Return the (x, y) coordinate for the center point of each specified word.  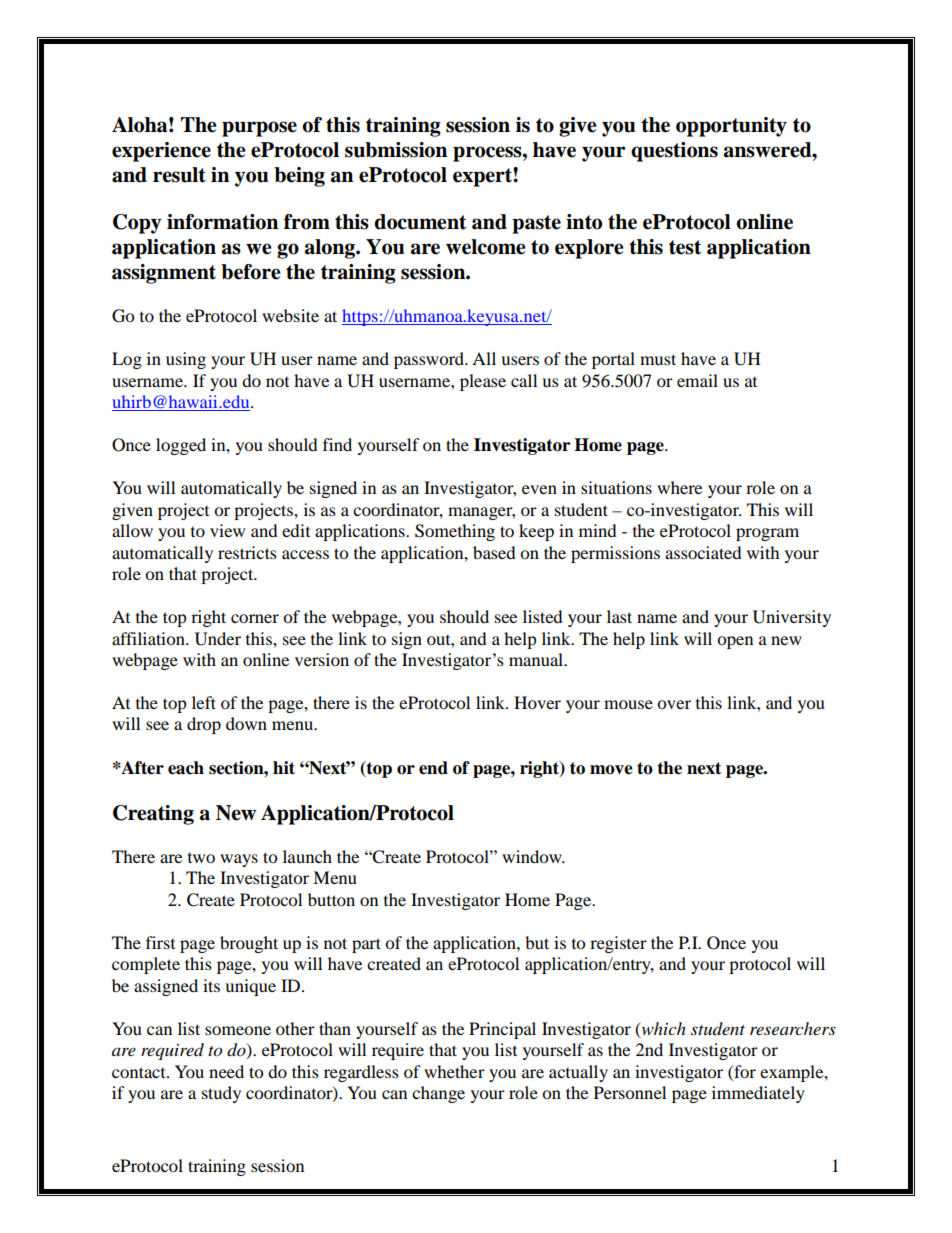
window (533, 856)
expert (483, 177)
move (611, 770)
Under (218, 639)
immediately (758, 1094)
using (186, 360)
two (201, 858)
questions (674, 152)
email (697, 380)
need (226, 1071)
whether (454, 1071)
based (494, 552)
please (483, 382)
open (735, 642)
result (179, 175)
